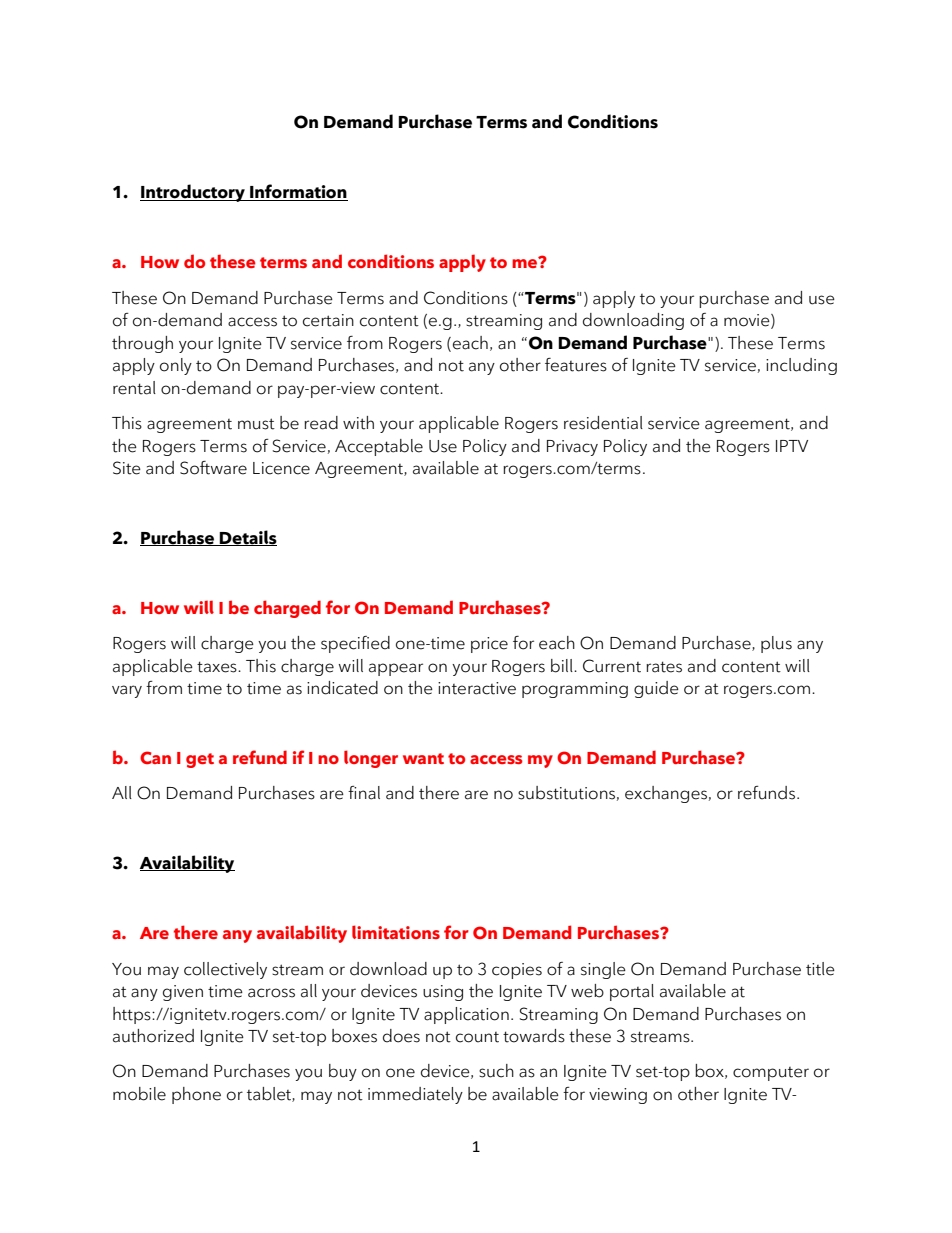 This screenshot has height=1233, width=952. Describe the element at coordinates (196, 1095) in the screenshot. I see `phone` at that location.
